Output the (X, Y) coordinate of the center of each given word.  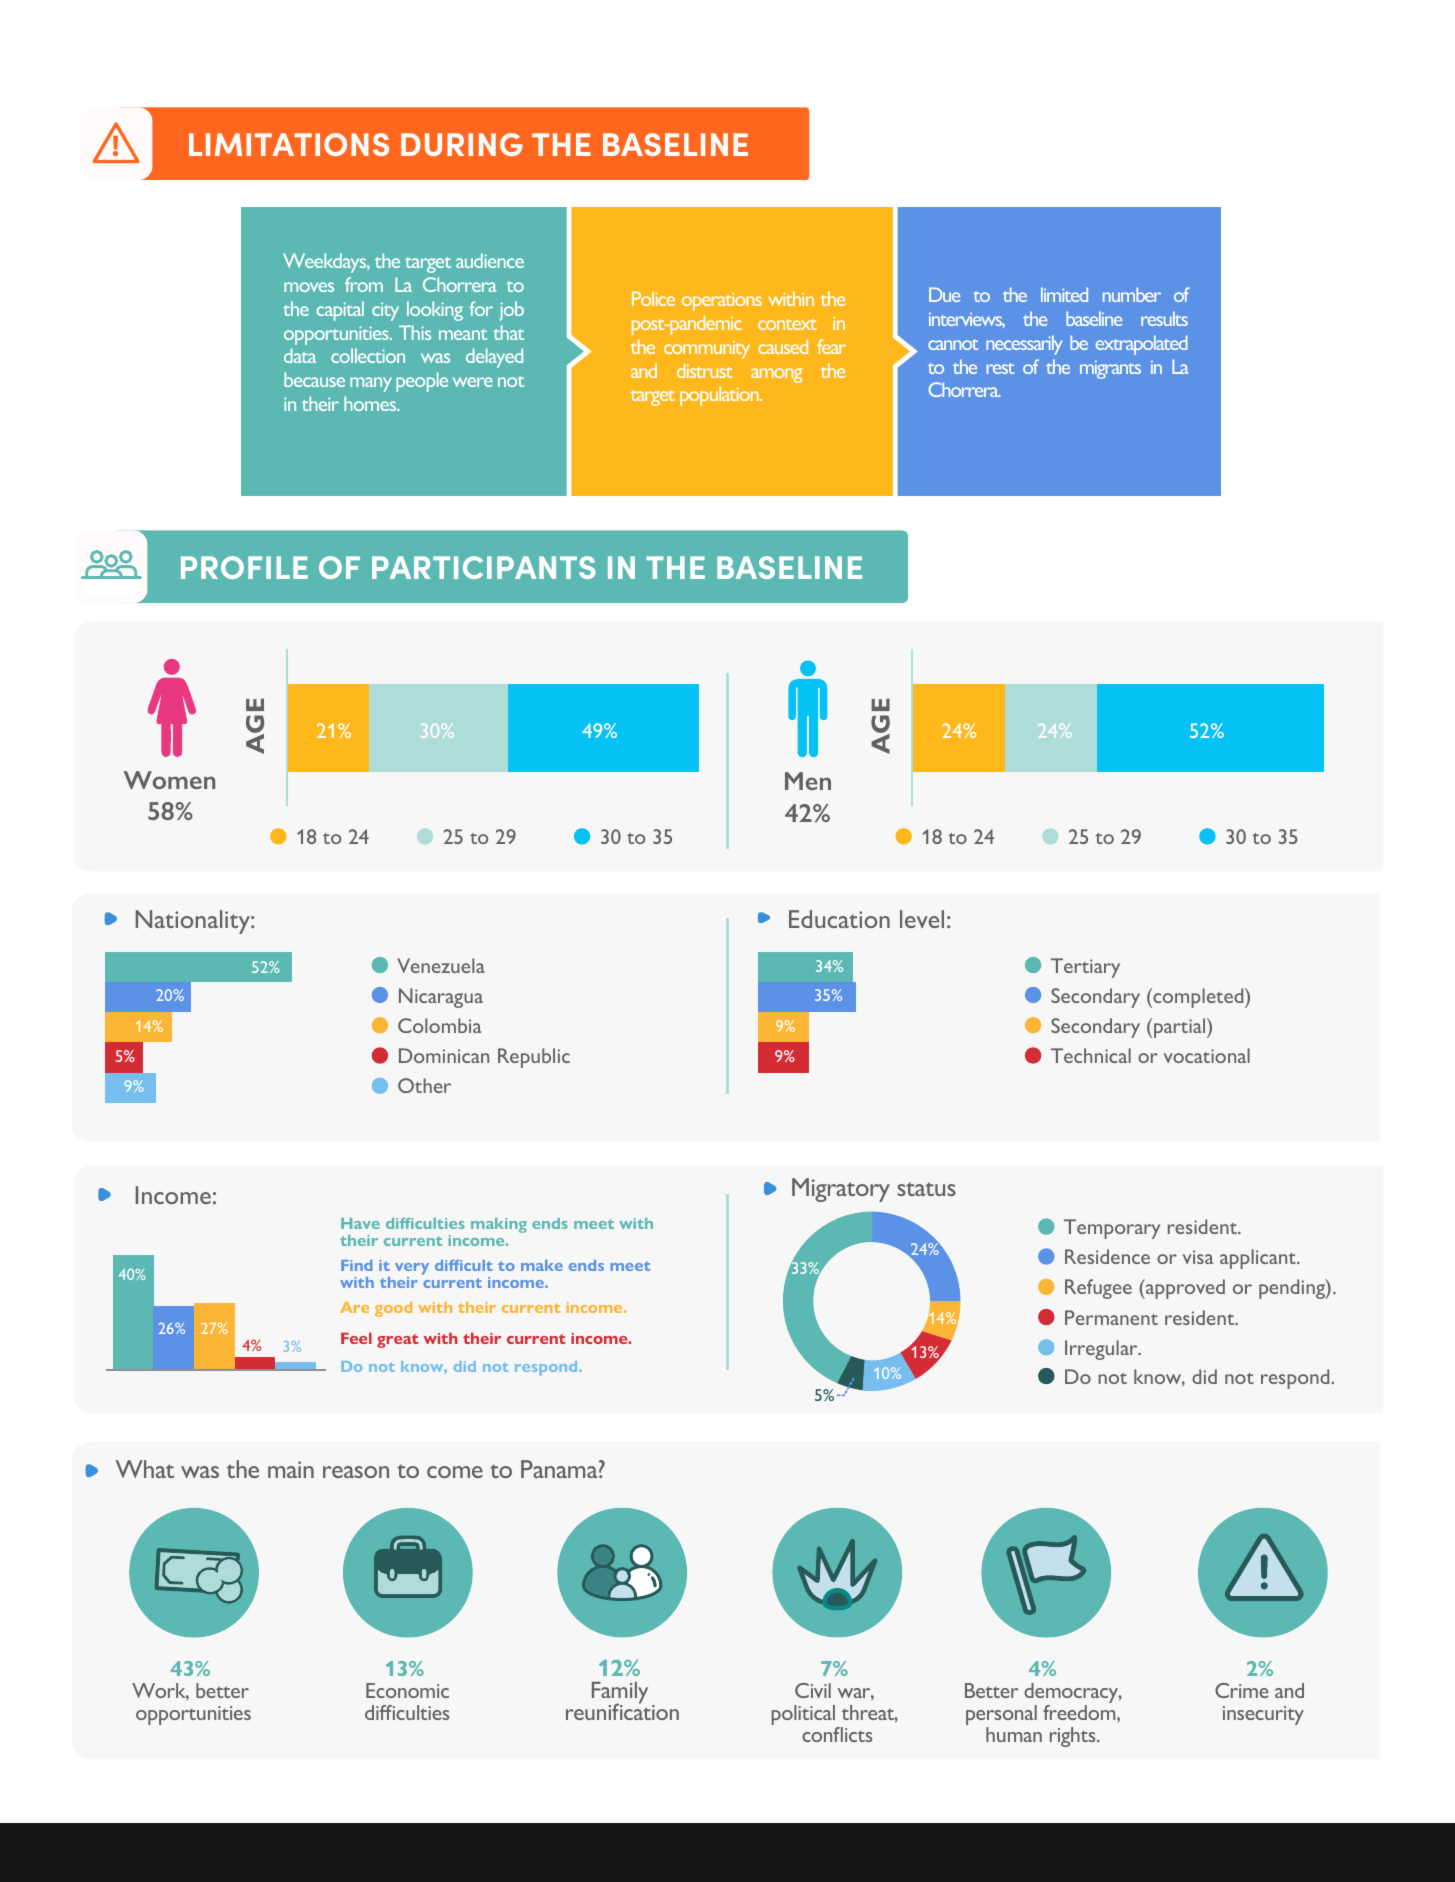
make (542, 1265)
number (1132, 294)
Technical (1091, 1055)
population (720, 396)
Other (424, 1085)
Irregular (1102, 1350)
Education (839, 919)
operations (722, 301)
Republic (534, 1058)
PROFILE (244, 567)
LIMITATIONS (289, 144)
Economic (407, 1690)
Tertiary (1085, 968)
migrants (1110, 369)
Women (169, 780)
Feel (356, 1338)
